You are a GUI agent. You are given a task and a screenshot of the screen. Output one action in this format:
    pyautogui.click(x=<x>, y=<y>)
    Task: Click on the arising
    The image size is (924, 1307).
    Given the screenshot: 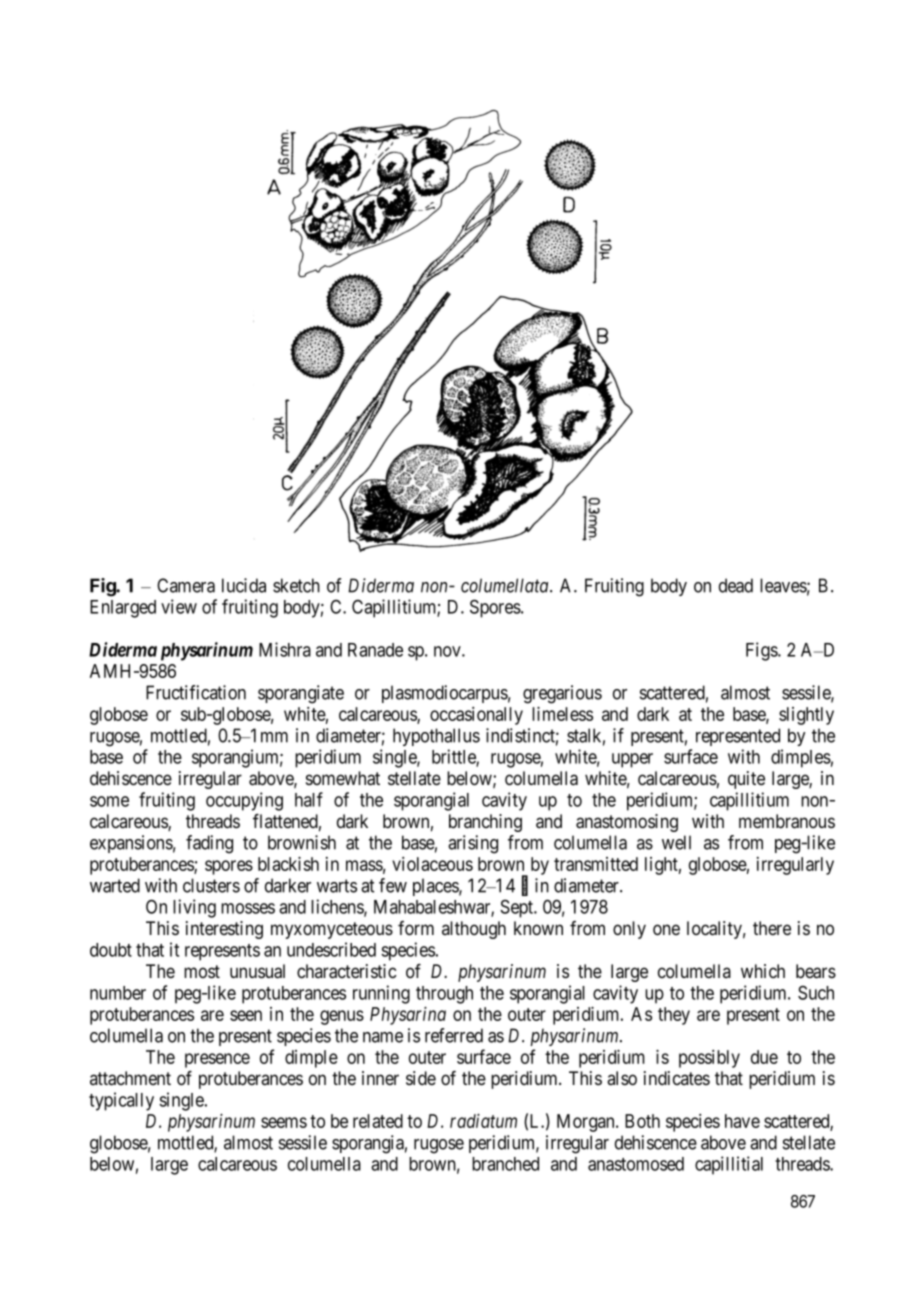 What is the action you would take?
    pyautogui.click(x=473, y=844)
